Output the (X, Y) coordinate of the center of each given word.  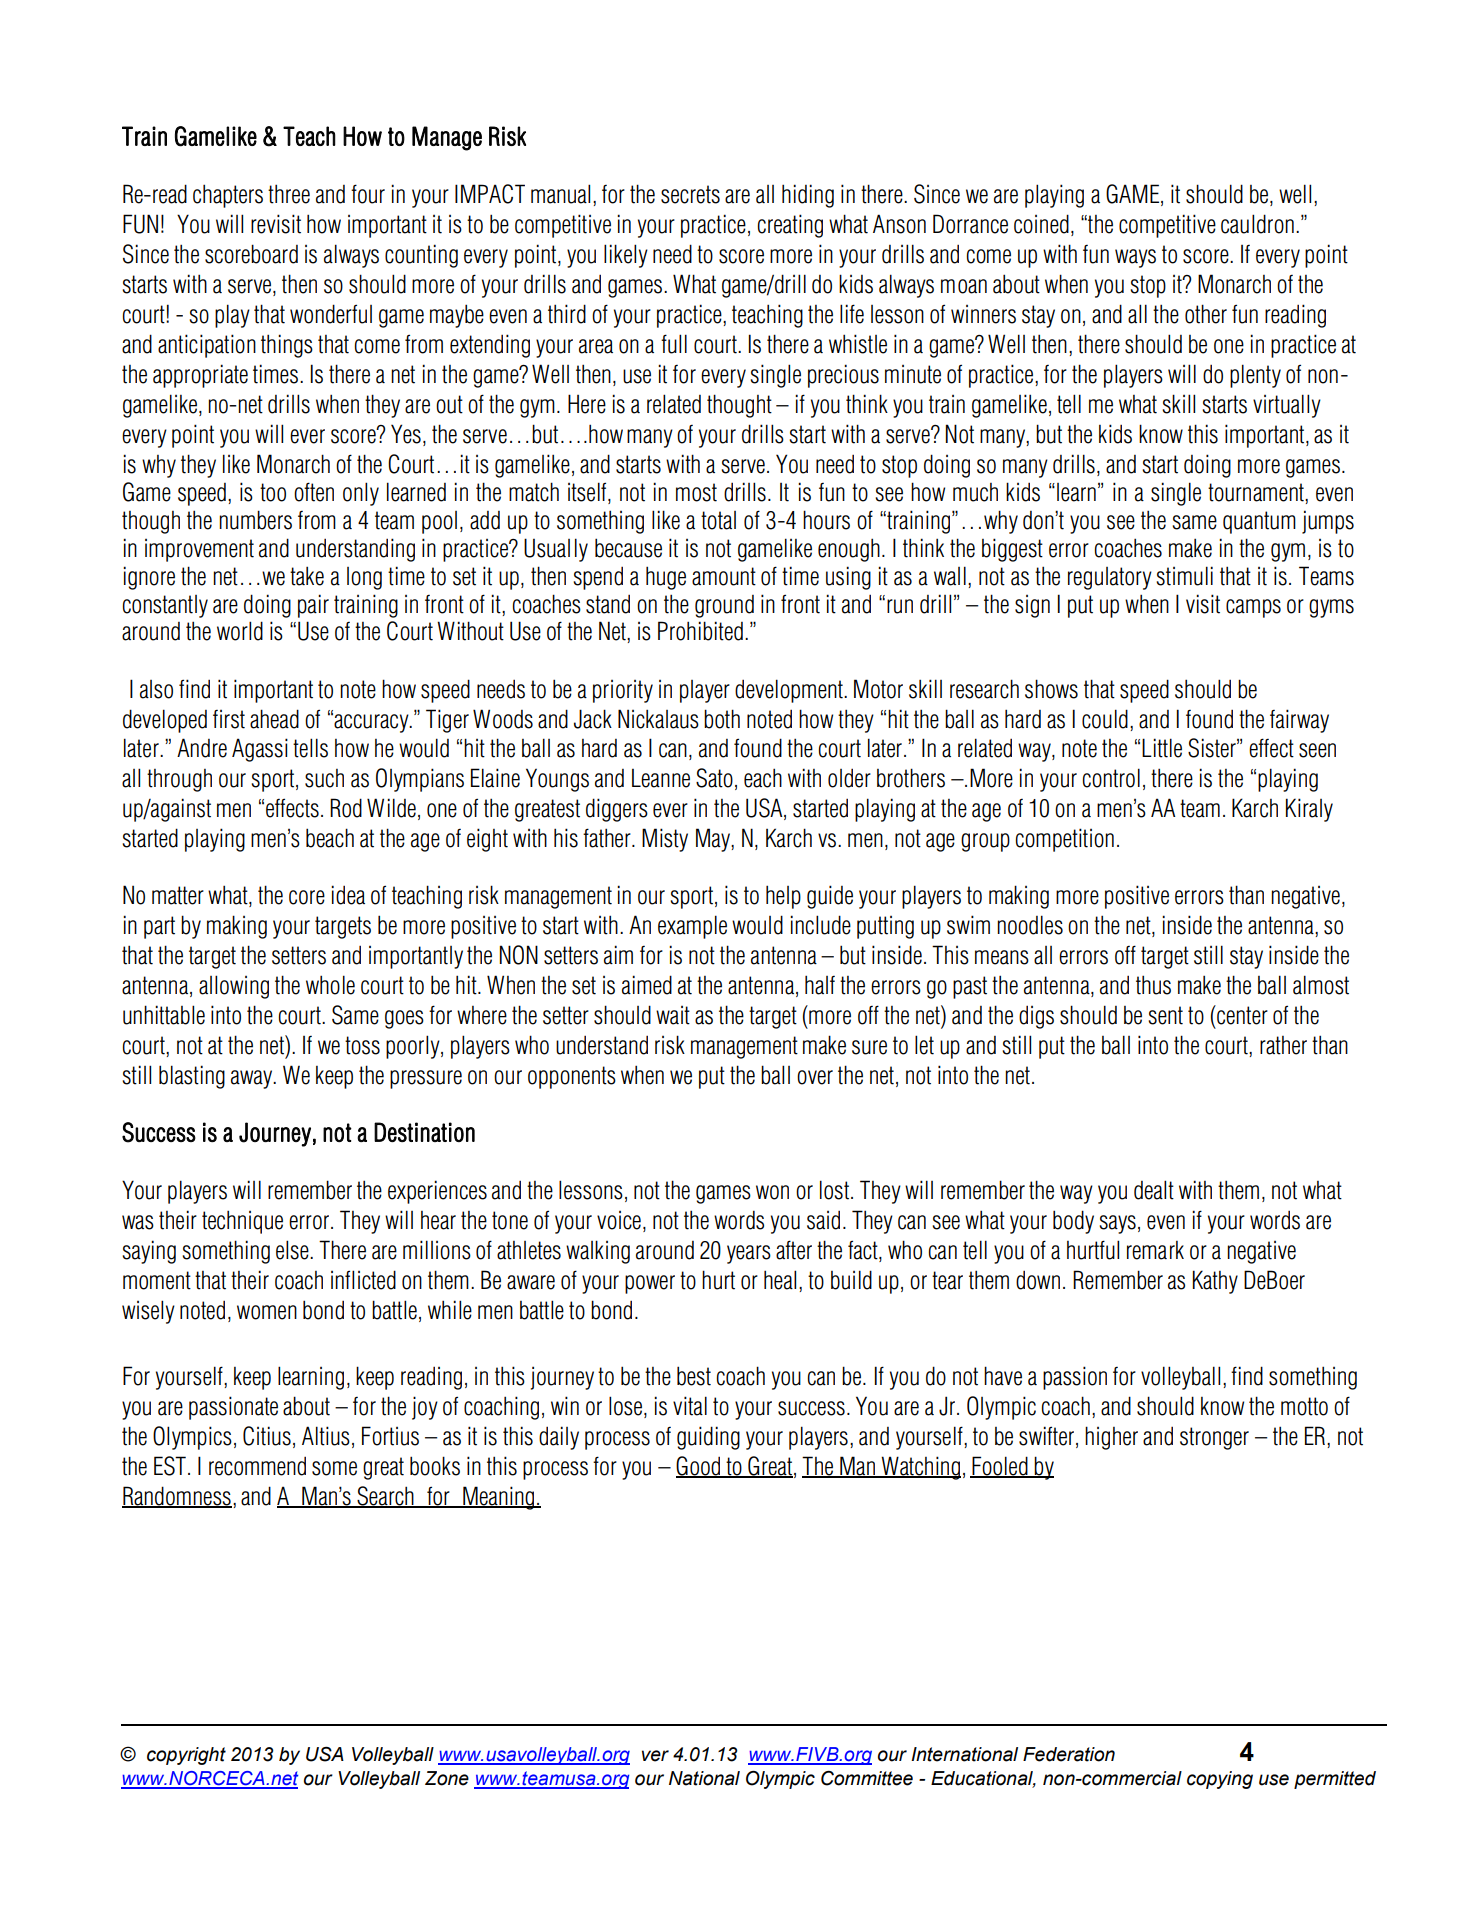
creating (790, 226)
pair (313, 606)
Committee (867, 1778)
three (289, 194)
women (267, 1312)
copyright (186, 1756)
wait (673, 1015)
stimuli (1184, 576)
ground (724, 606)
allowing (234, 987)
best (694, 1376)
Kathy (1215, 1282)
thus (1153, 985)
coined (1041, 224)
